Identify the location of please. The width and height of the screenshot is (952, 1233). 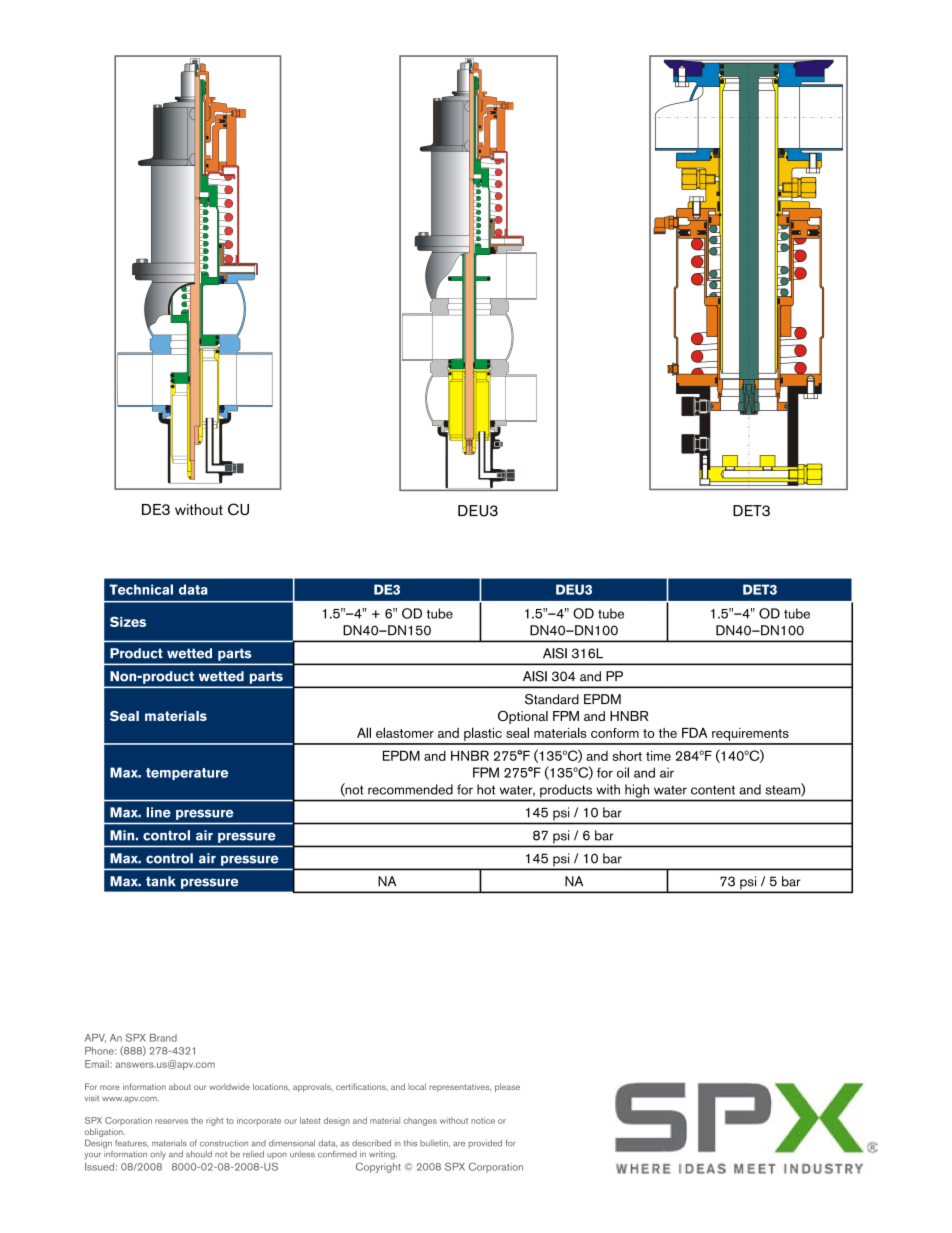
(507, 1087).
